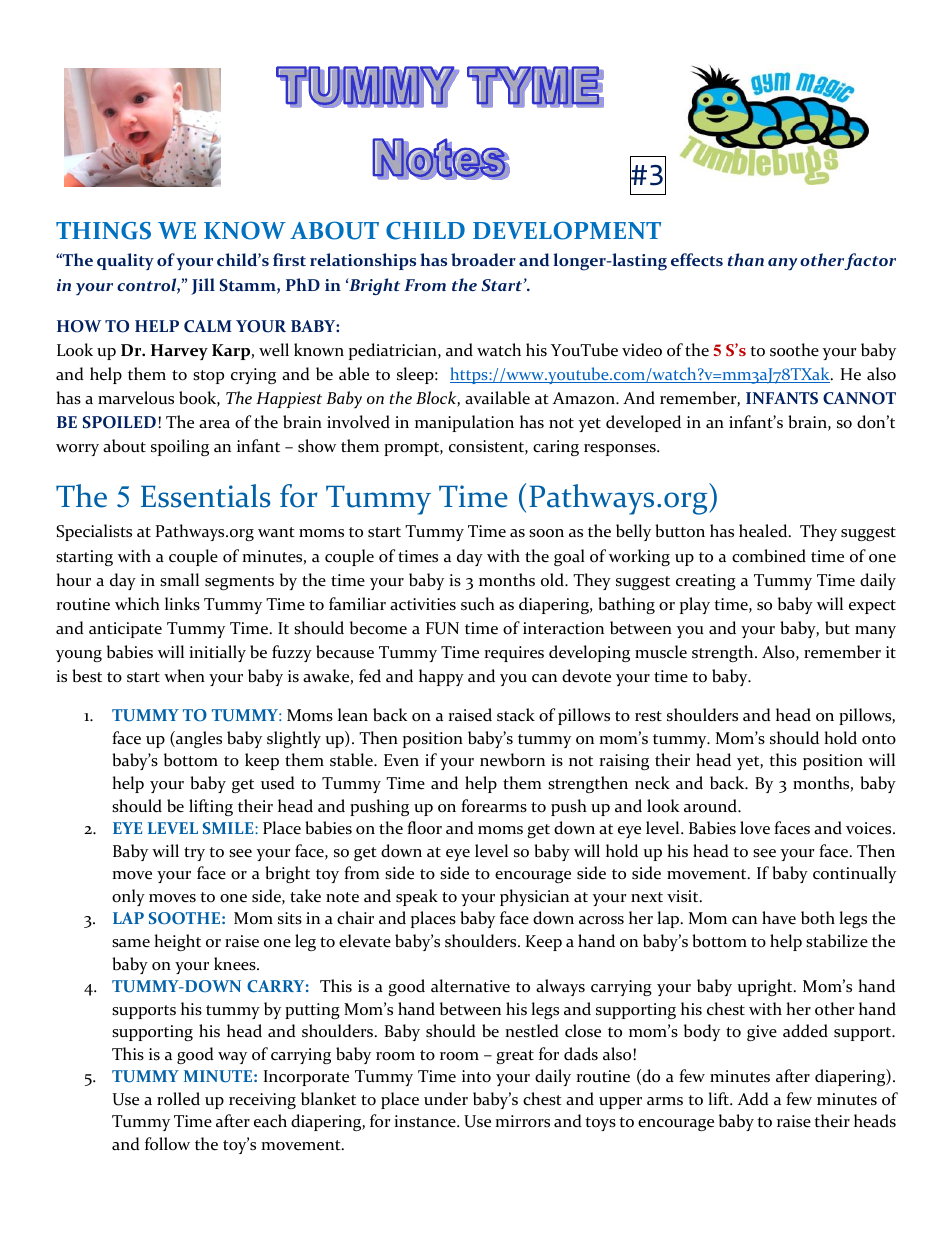  Describe the element at coordinates (441, 677) in the screenshot. I see `happy` at that location.
